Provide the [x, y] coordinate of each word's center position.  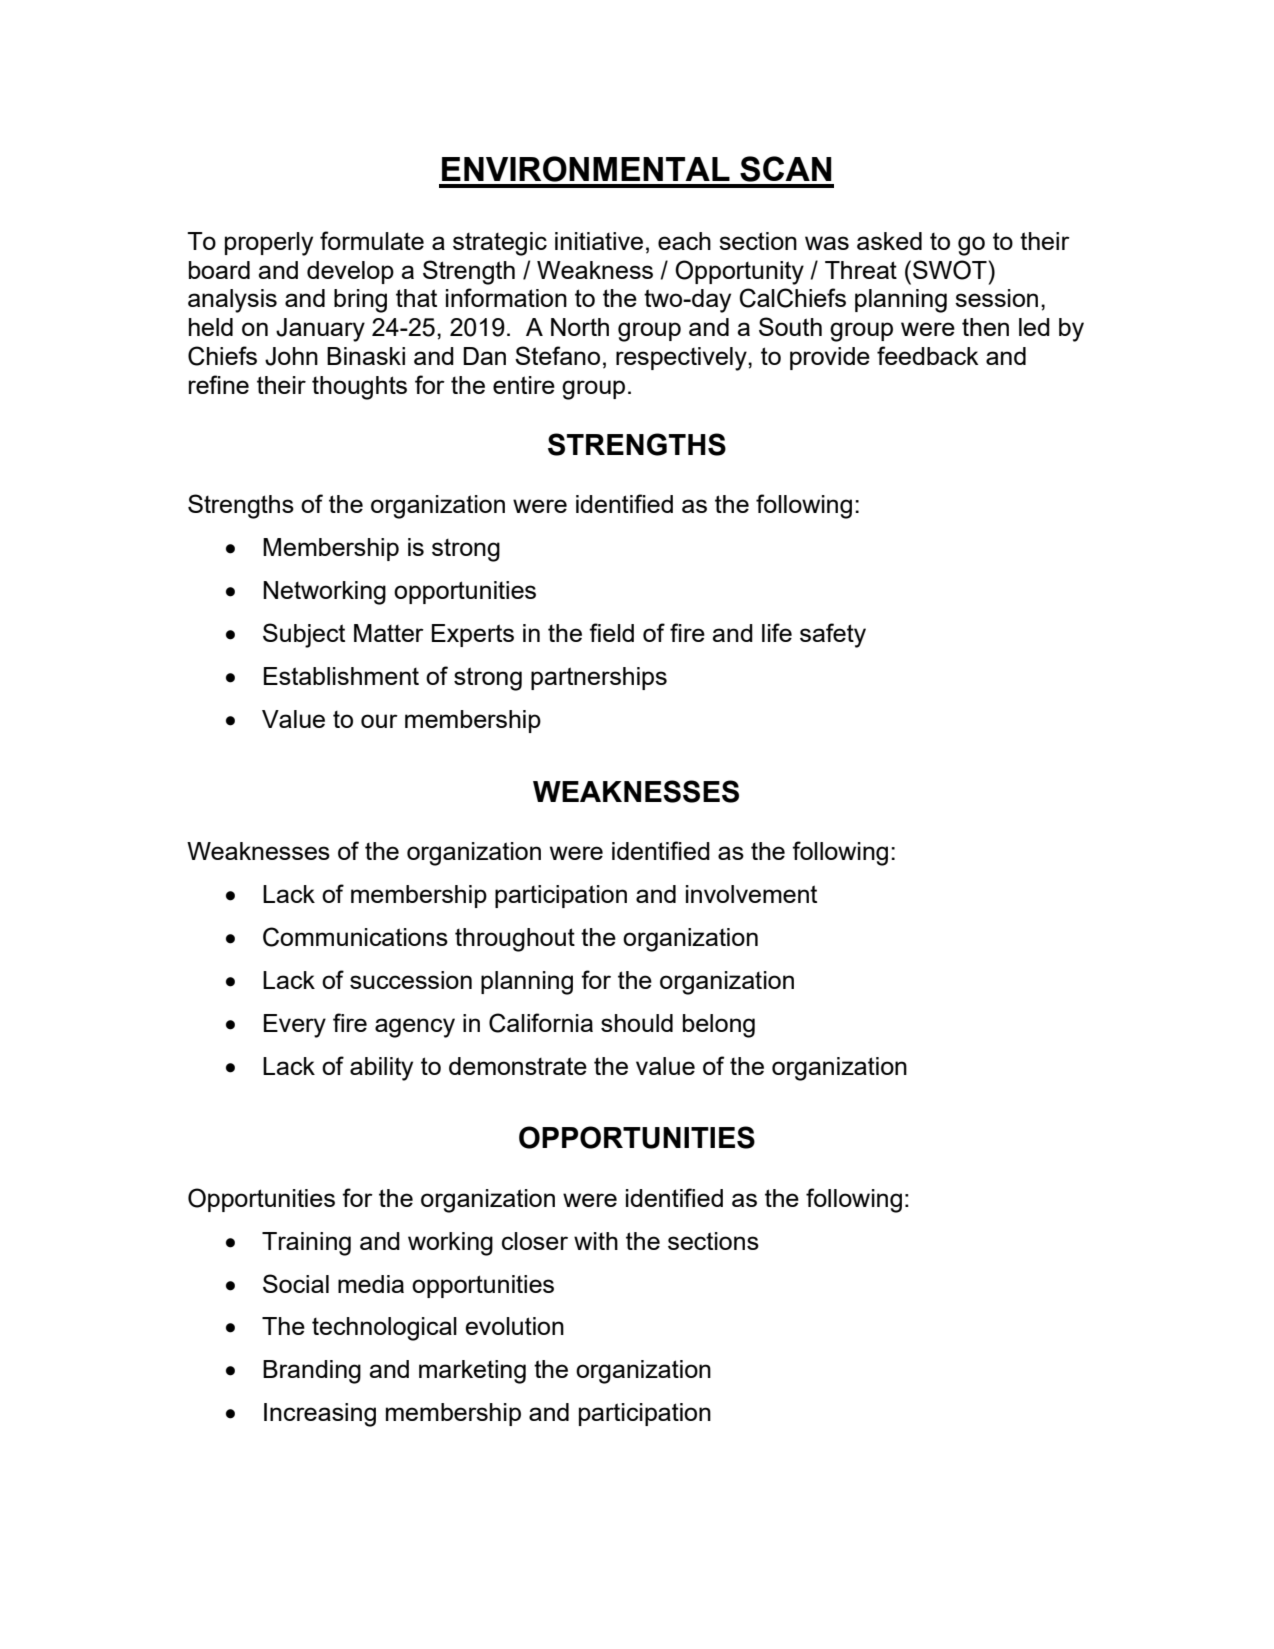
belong [719, 1026]
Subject [304, 635]
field [611, 632]
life [777, 632]
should [637, 1023]
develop [350, 272]
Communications [355, 937]
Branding [312, 1372]
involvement [751, 894]
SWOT [950, 270]
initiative [599, 241]
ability [381, 1069]
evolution [514, 1326]
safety [833, 635]
